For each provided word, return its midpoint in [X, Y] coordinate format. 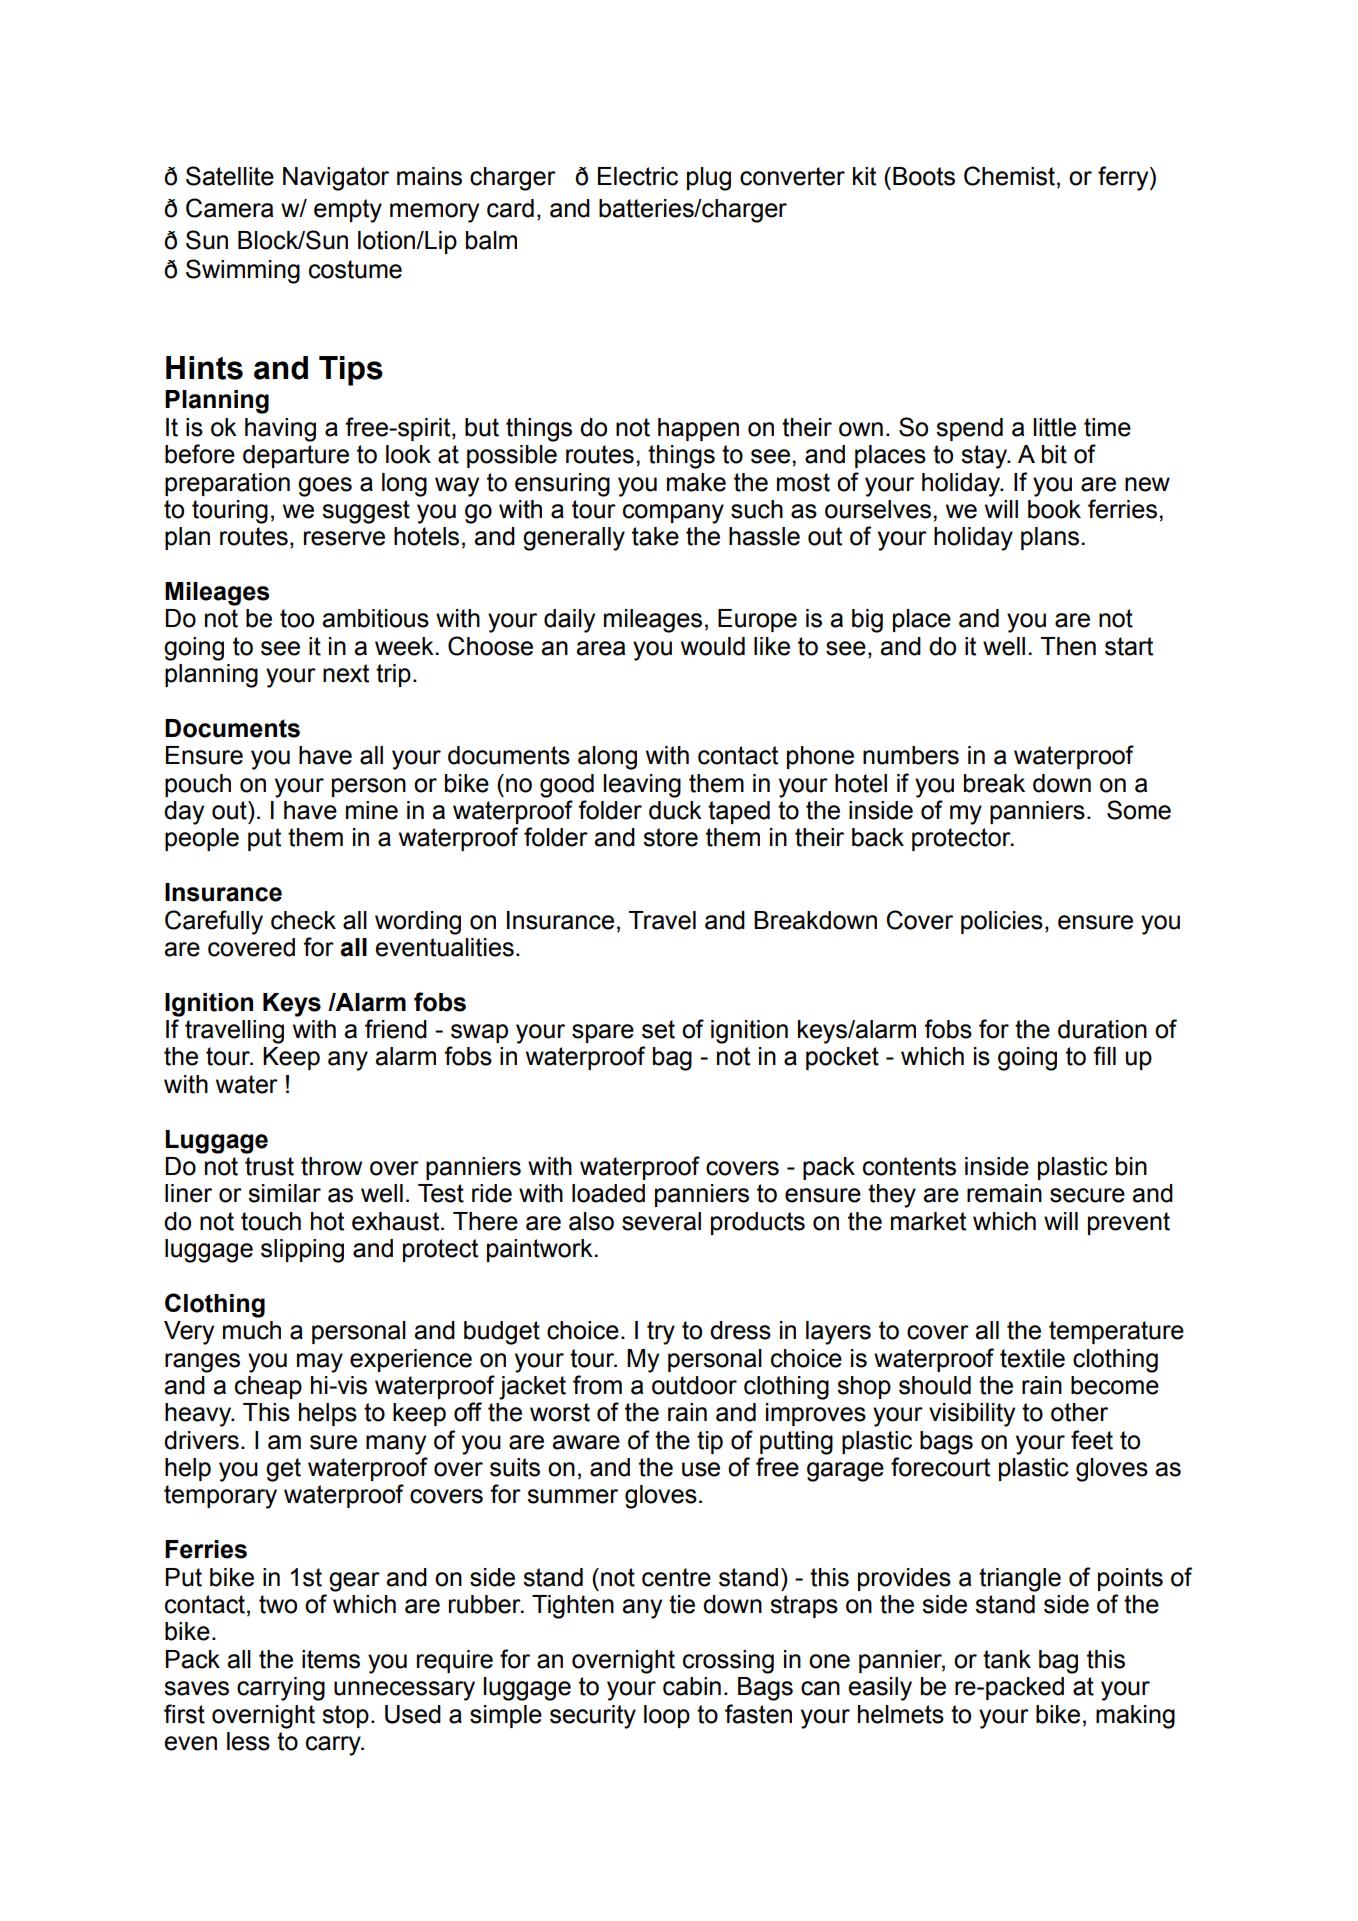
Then [1068, 646]
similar [284, 1193]
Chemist [1009, 176]
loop [667, 1716]
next [346, 673]
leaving [642, 786]
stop [345, 1716]
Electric [638, 176]
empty [348, 211]
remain [1004, 1193]
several [661, 1221]
